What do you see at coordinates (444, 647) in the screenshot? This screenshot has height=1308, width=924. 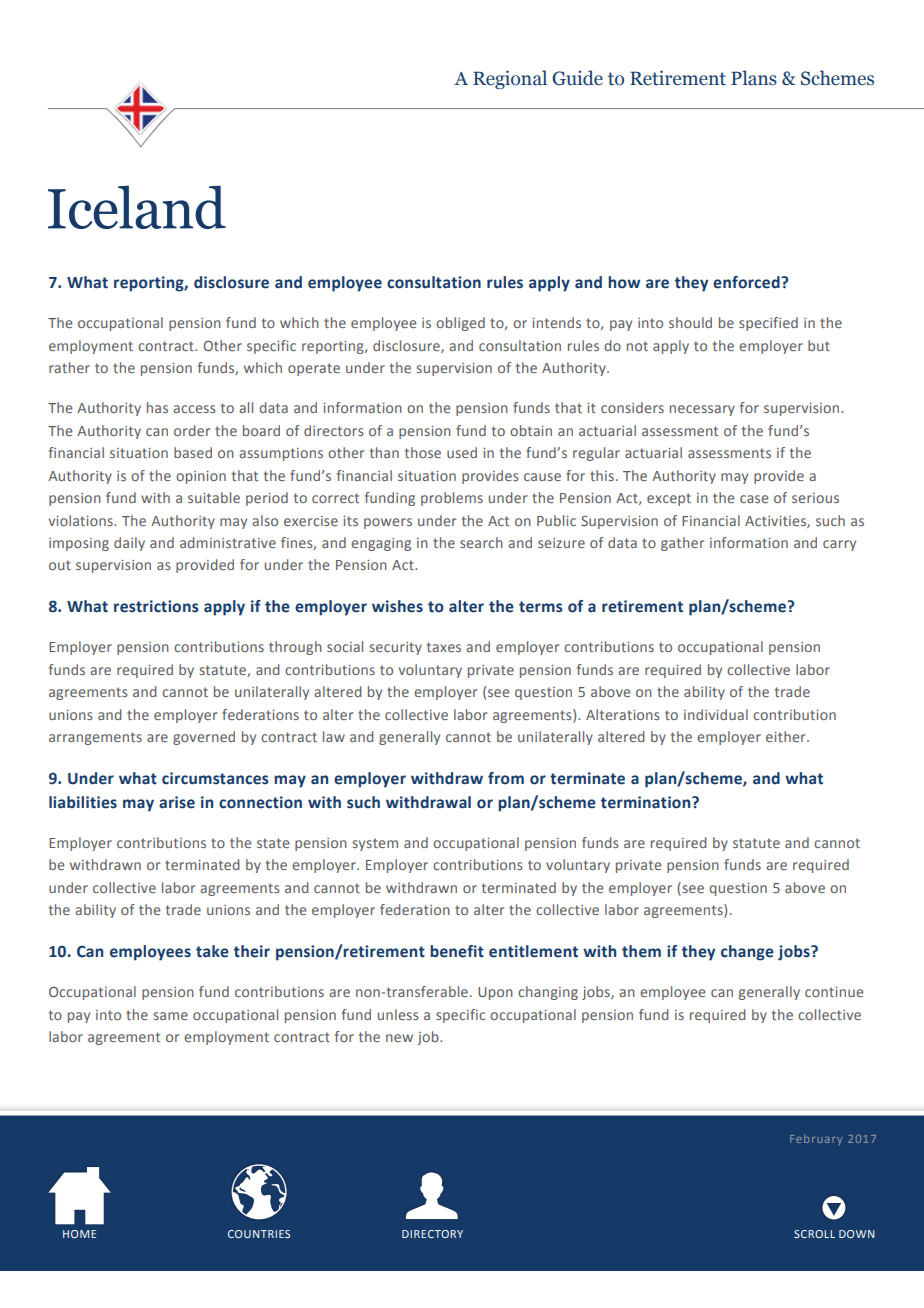 I see `taxes` at bounding box center [444, 647].
